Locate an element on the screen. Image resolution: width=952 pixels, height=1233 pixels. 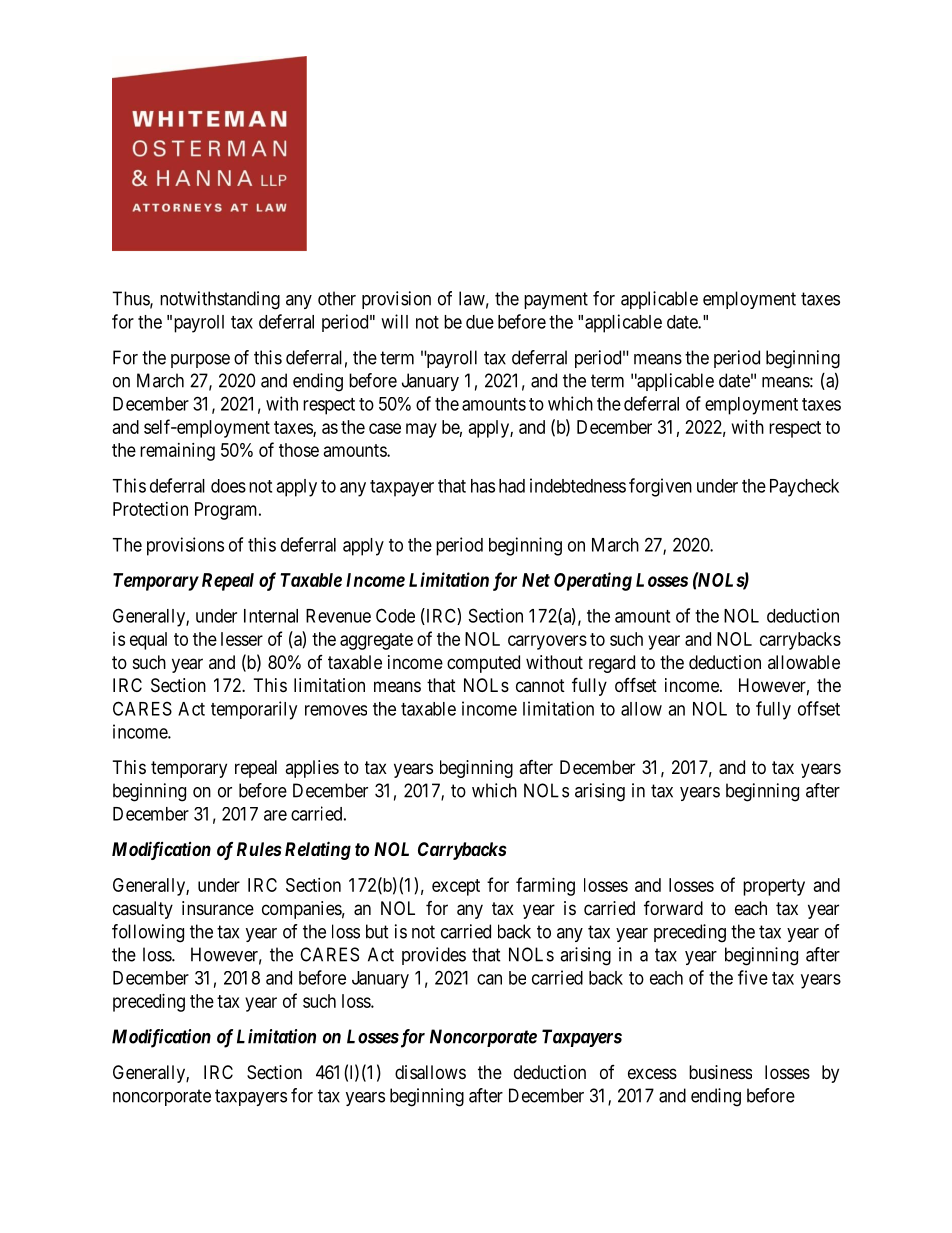
lesser is located at coordinates (242, 639).
